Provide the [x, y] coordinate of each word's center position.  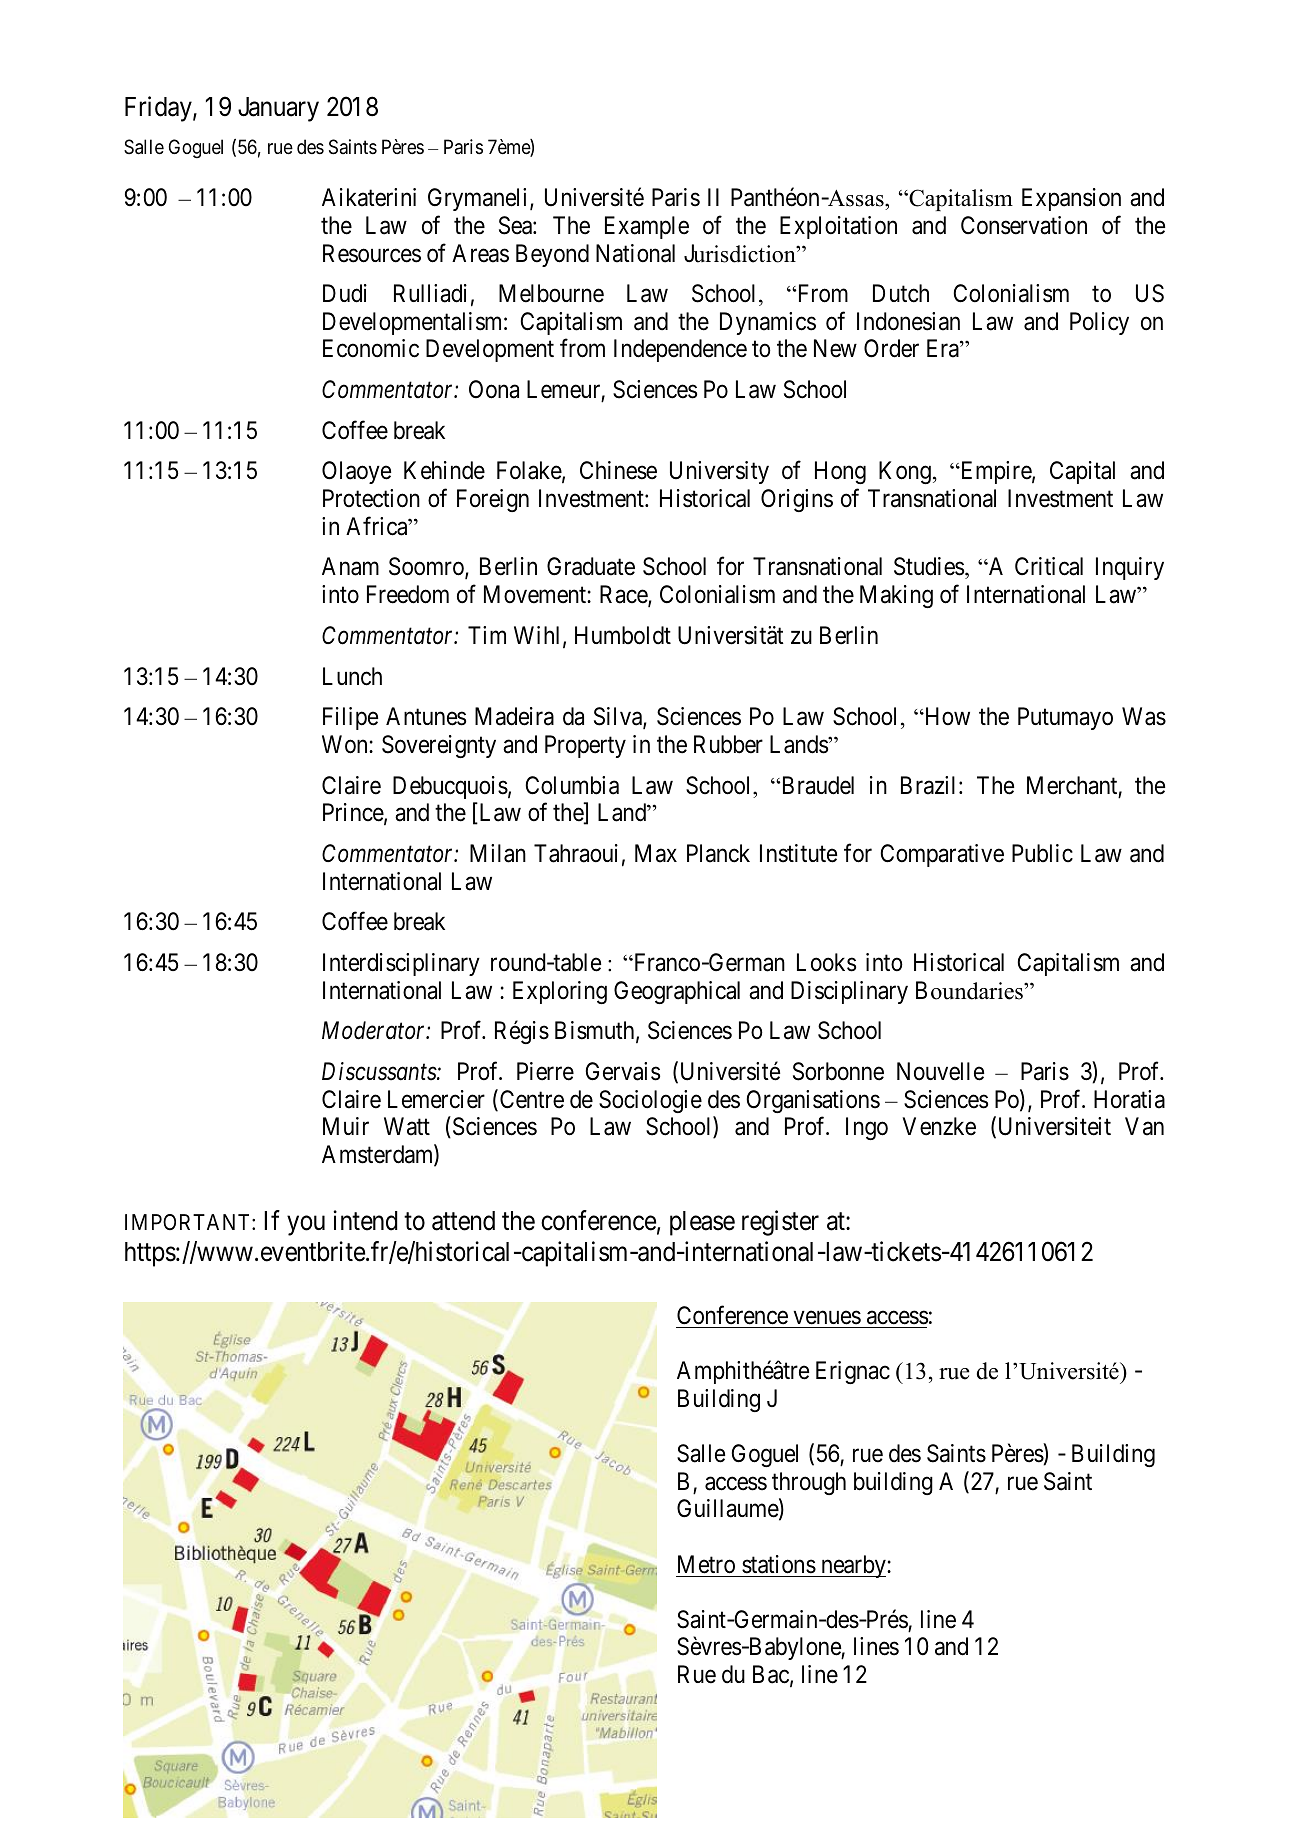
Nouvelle [940, 1071]
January [278, 109]
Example [647, 227]
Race [624, 595]
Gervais [623, 1071]
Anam [350, 566]
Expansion [1071, 199]
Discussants [380, 1071]
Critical [1049, 566]
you [306, 1226]
